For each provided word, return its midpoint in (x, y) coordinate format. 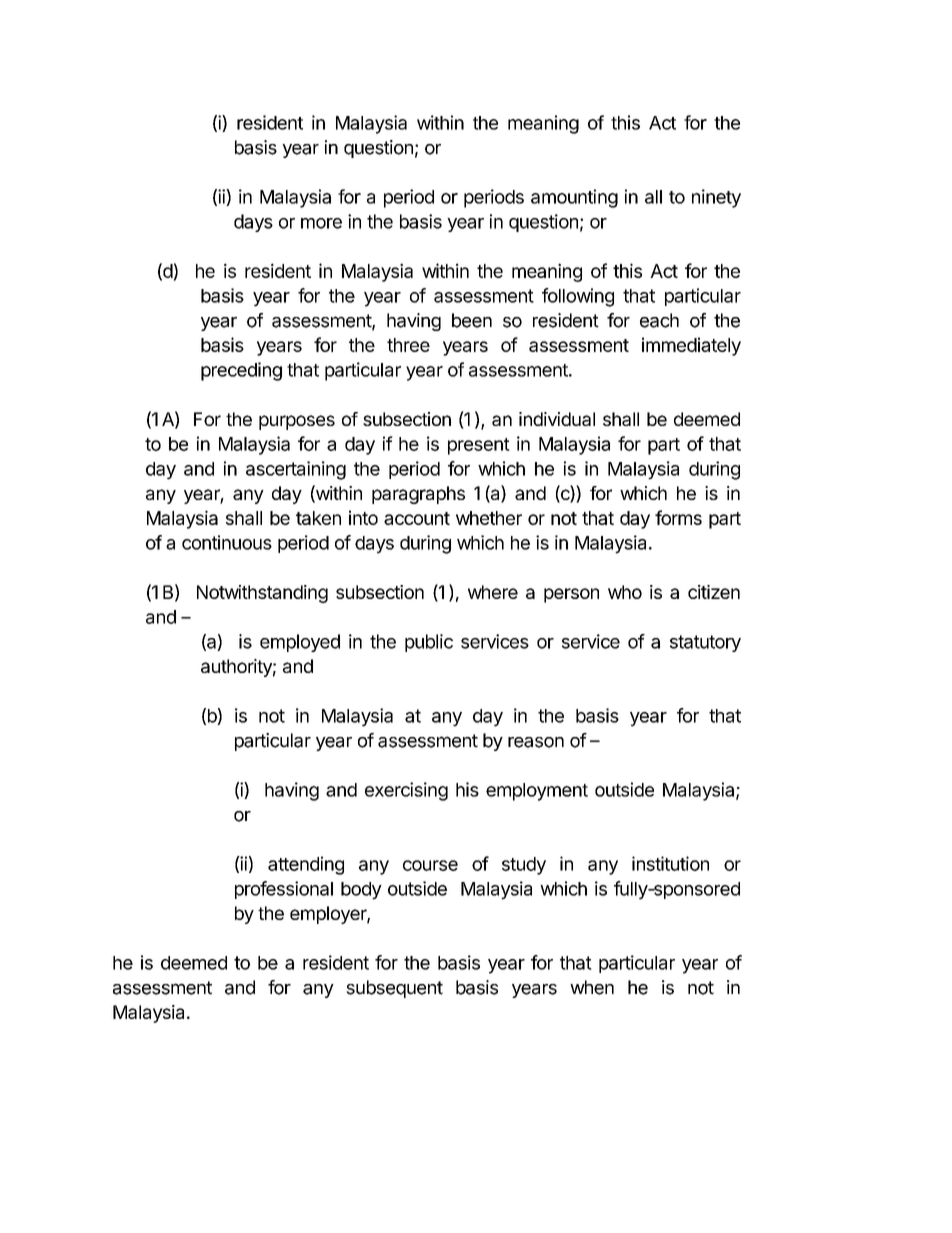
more (321, 223)
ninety (716, 198)
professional (284, 890)
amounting (574, 198)
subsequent (394, 989)
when (592, 987)
